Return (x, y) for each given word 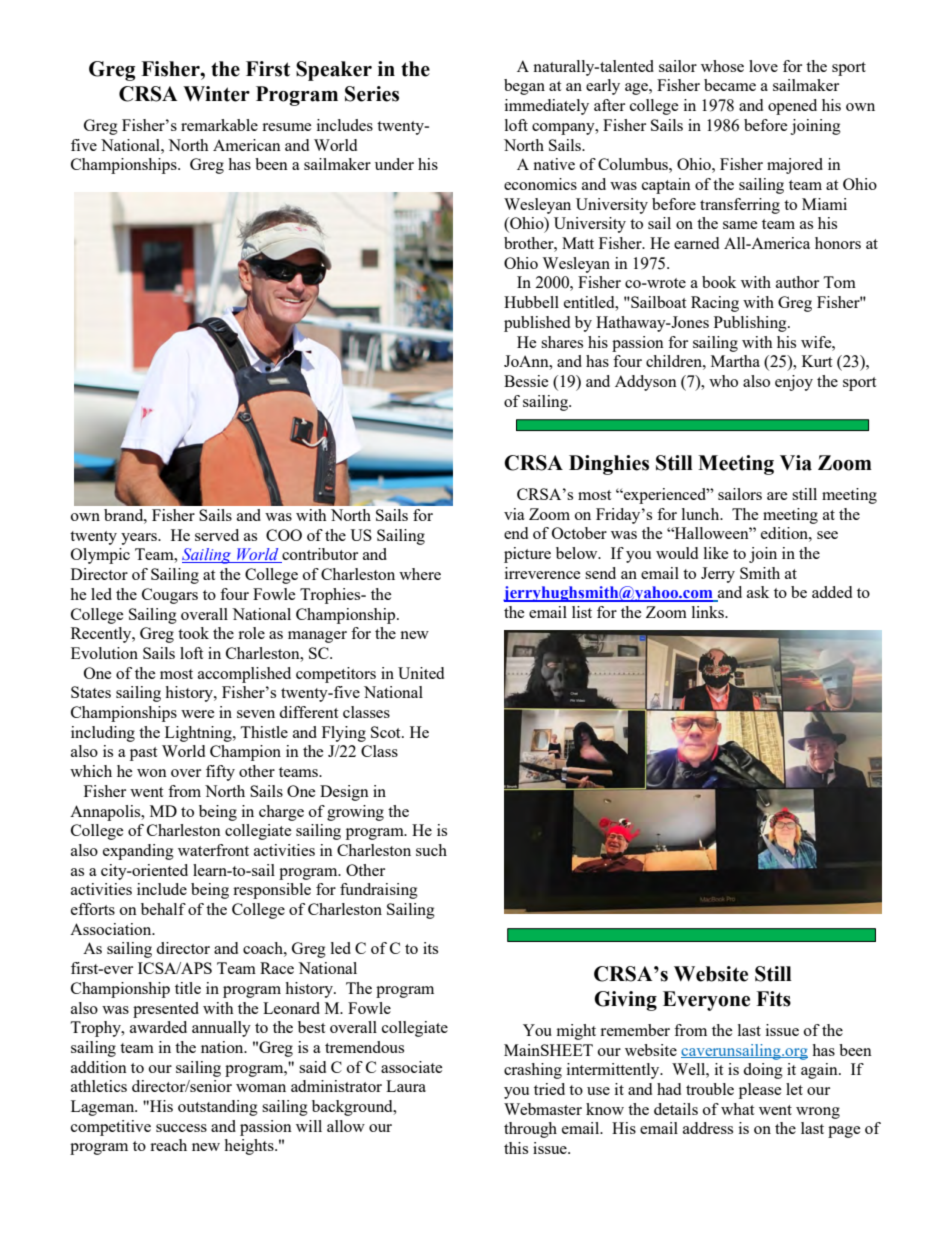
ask (758, 592)
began (524, 87)
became (730, 85)
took (193, 633)
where (420, 574)
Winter (216, 94)
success (181, 1128)
